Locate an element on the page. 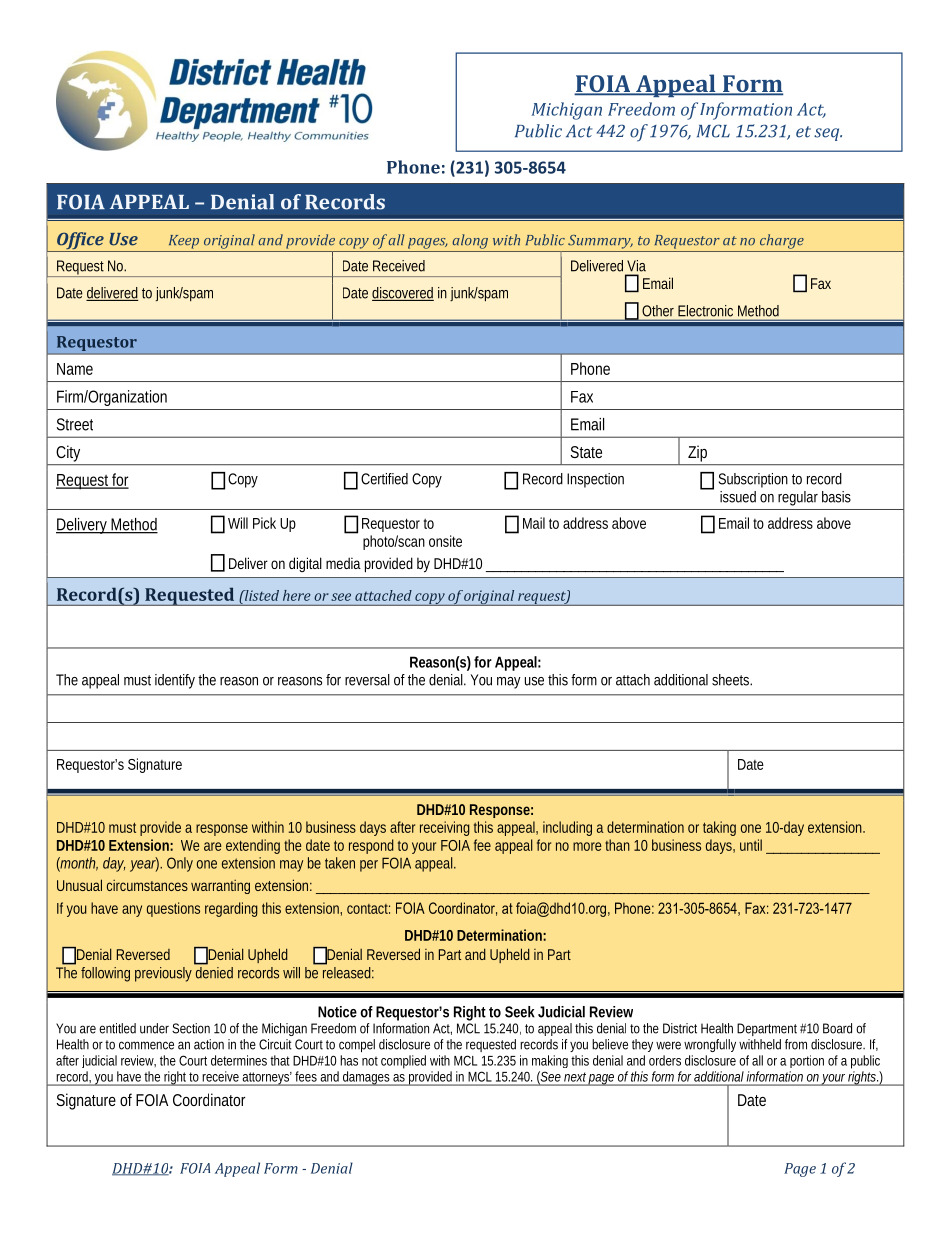 This page has height=1233, width=952. along is located at coordinates (470, 241).
